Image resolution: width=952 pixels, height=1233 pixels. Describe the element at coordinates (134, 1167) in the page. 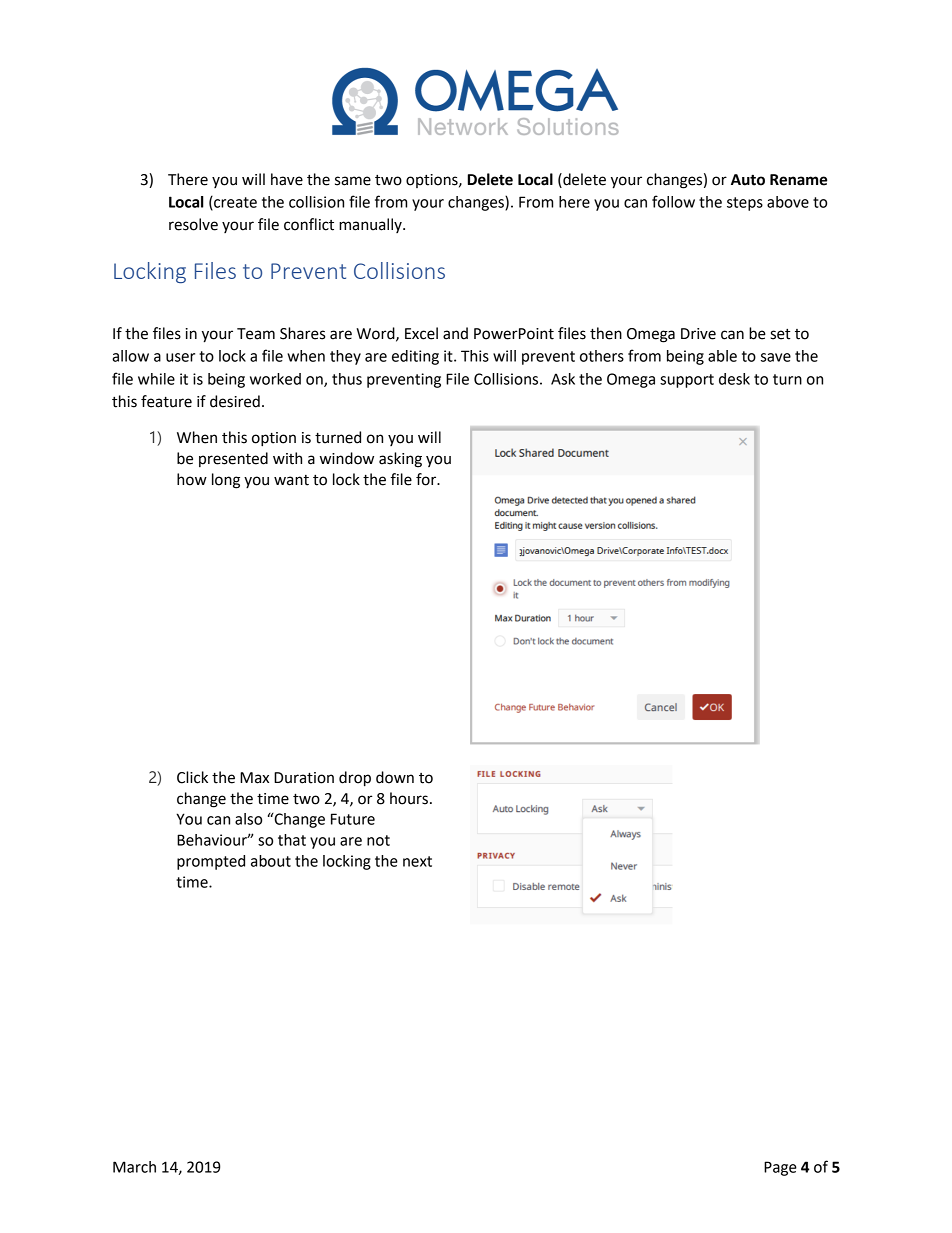

I see `March` at that location.
